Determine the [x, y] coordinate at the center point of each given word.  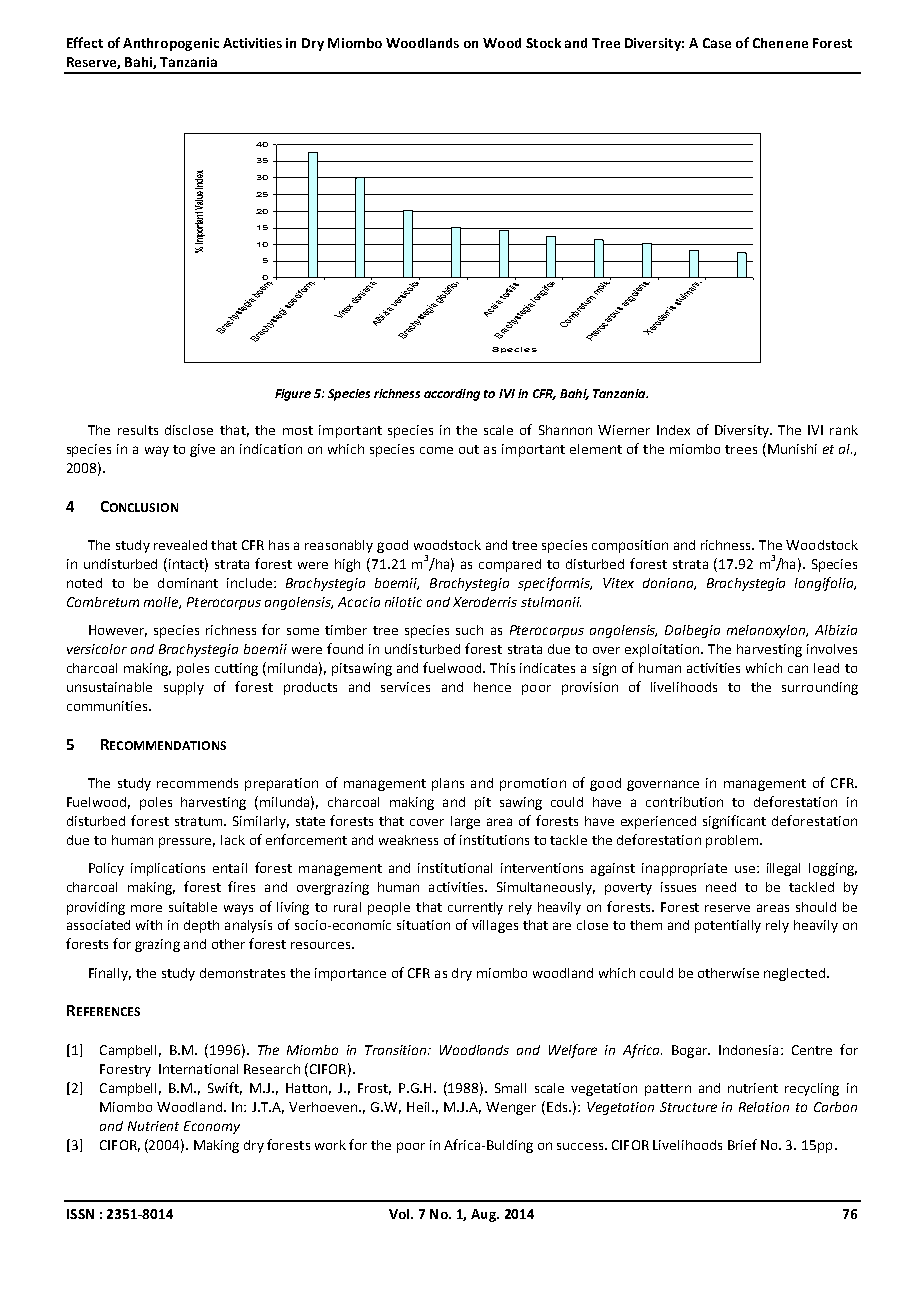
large [465, 822]
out [469, 449]
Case [717, 43]
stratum [200, 821]
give [202, 450]
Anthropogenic [171, 44]
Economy [212, 1127]
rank [844, 430]
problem [732, 841]
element [596, 449]
